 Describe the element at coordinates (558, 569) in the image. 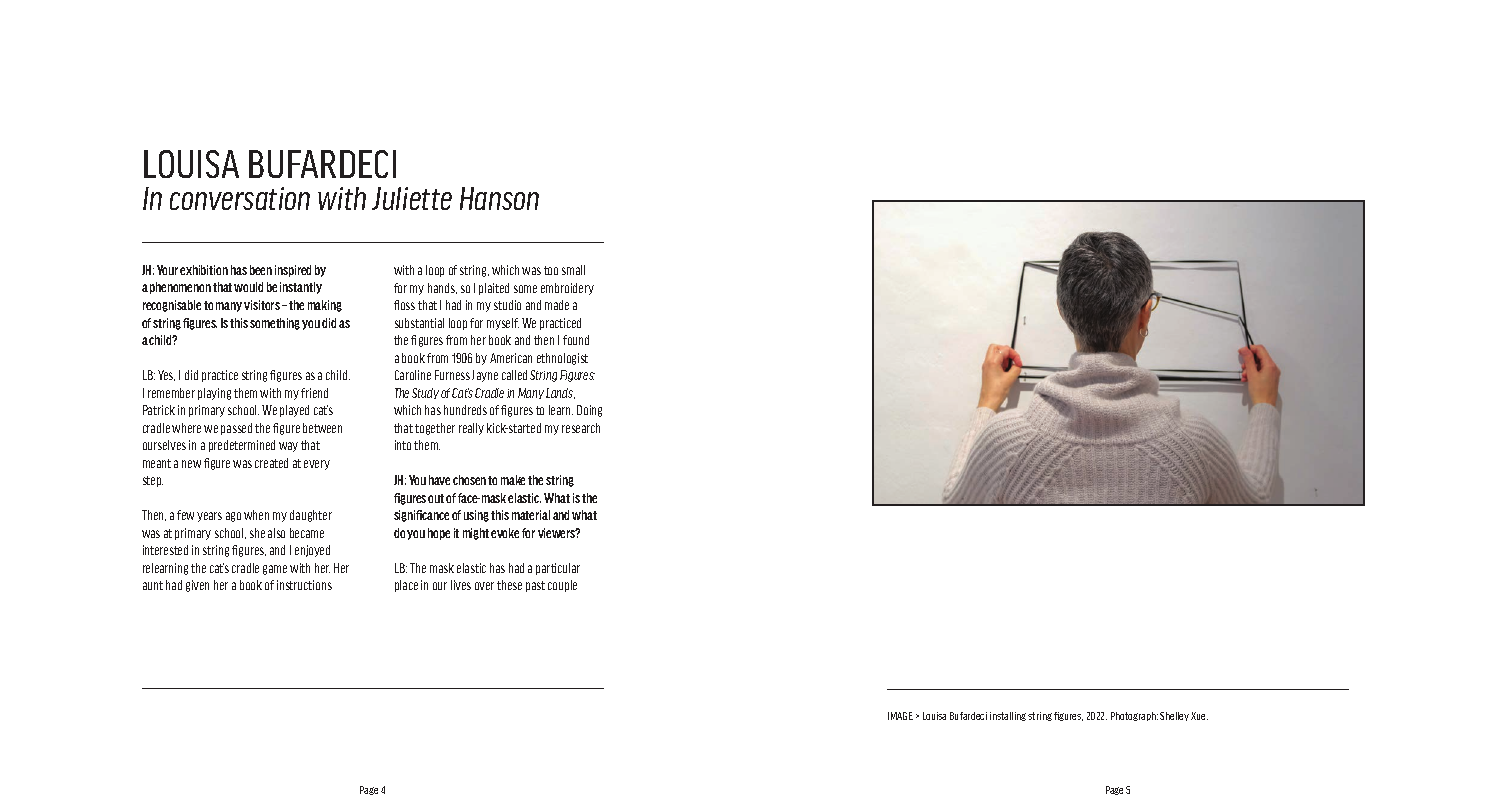

I see `particular` at that location.
